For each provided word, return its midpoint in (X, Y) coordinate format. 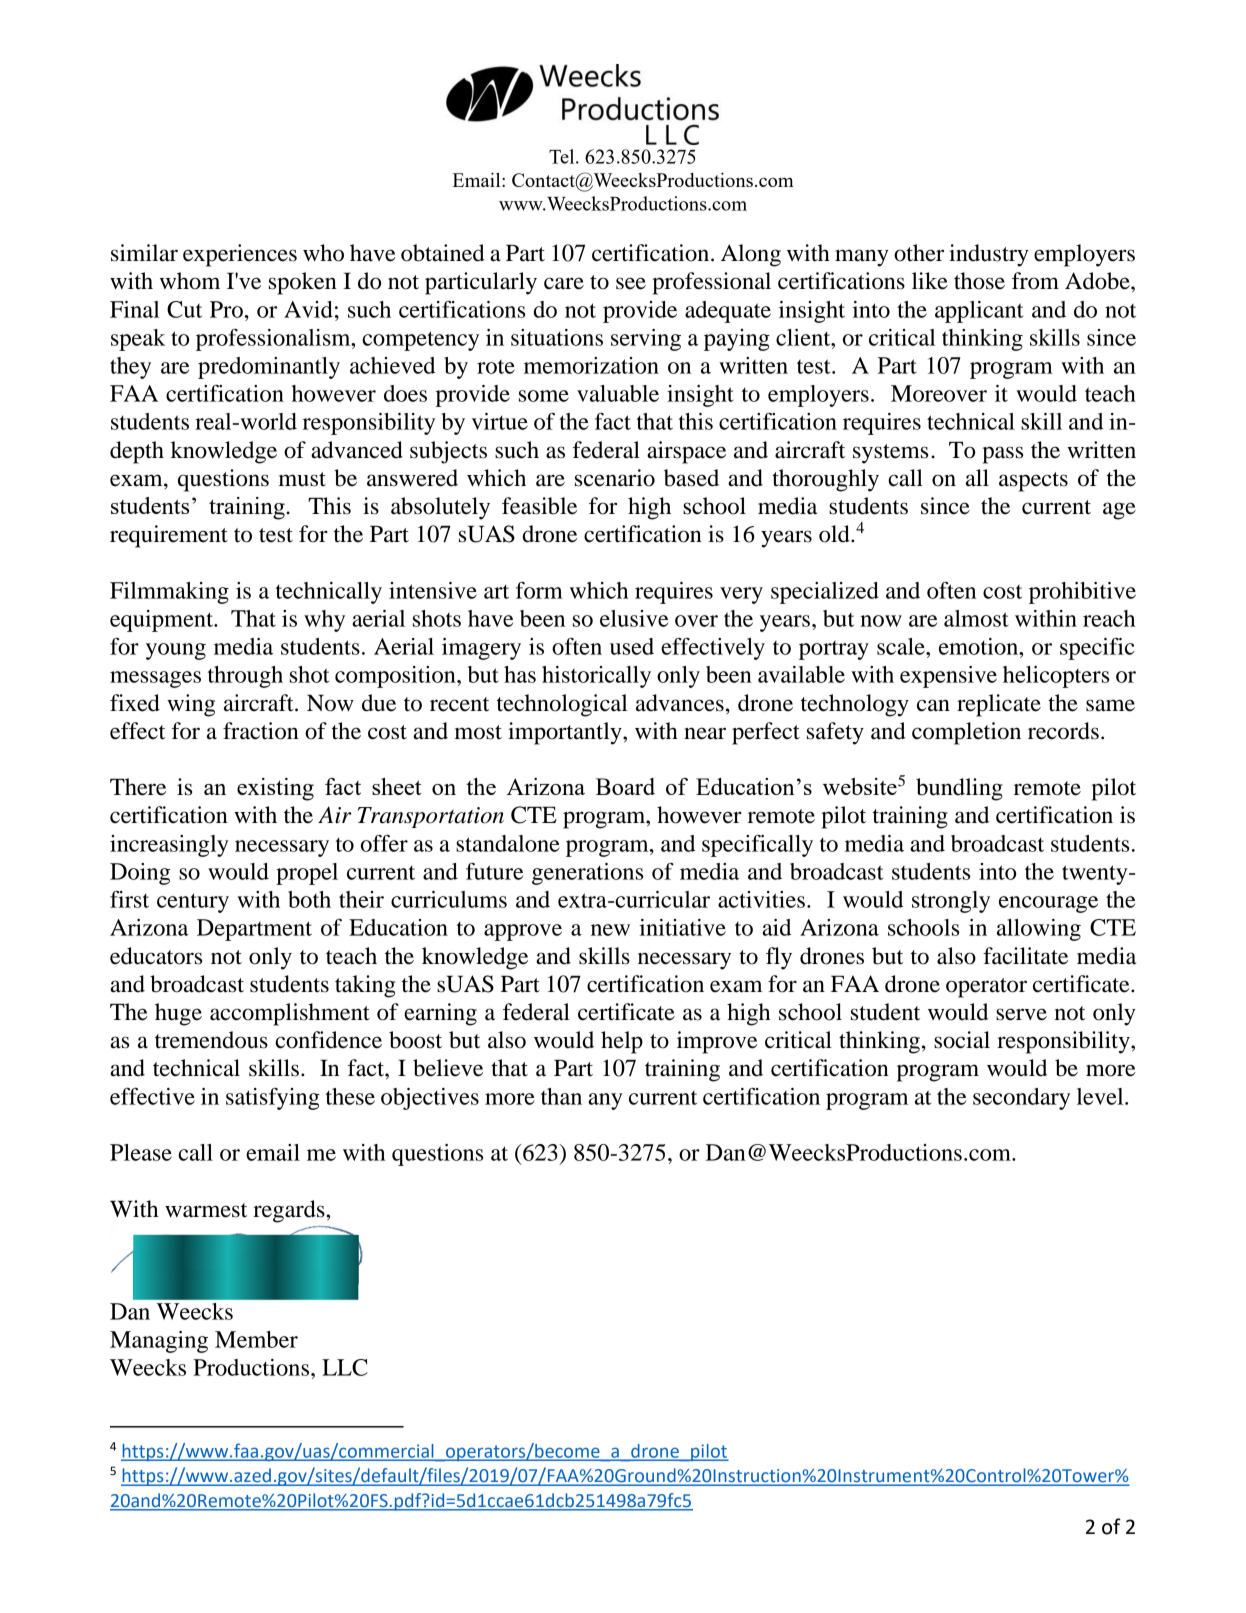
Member (256, 1339)
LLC (345, 1367)
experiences (240, 255)
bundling (959, 789)
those (979, 281)
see (631, 283)
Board (625, 786)
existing (275, 789)
